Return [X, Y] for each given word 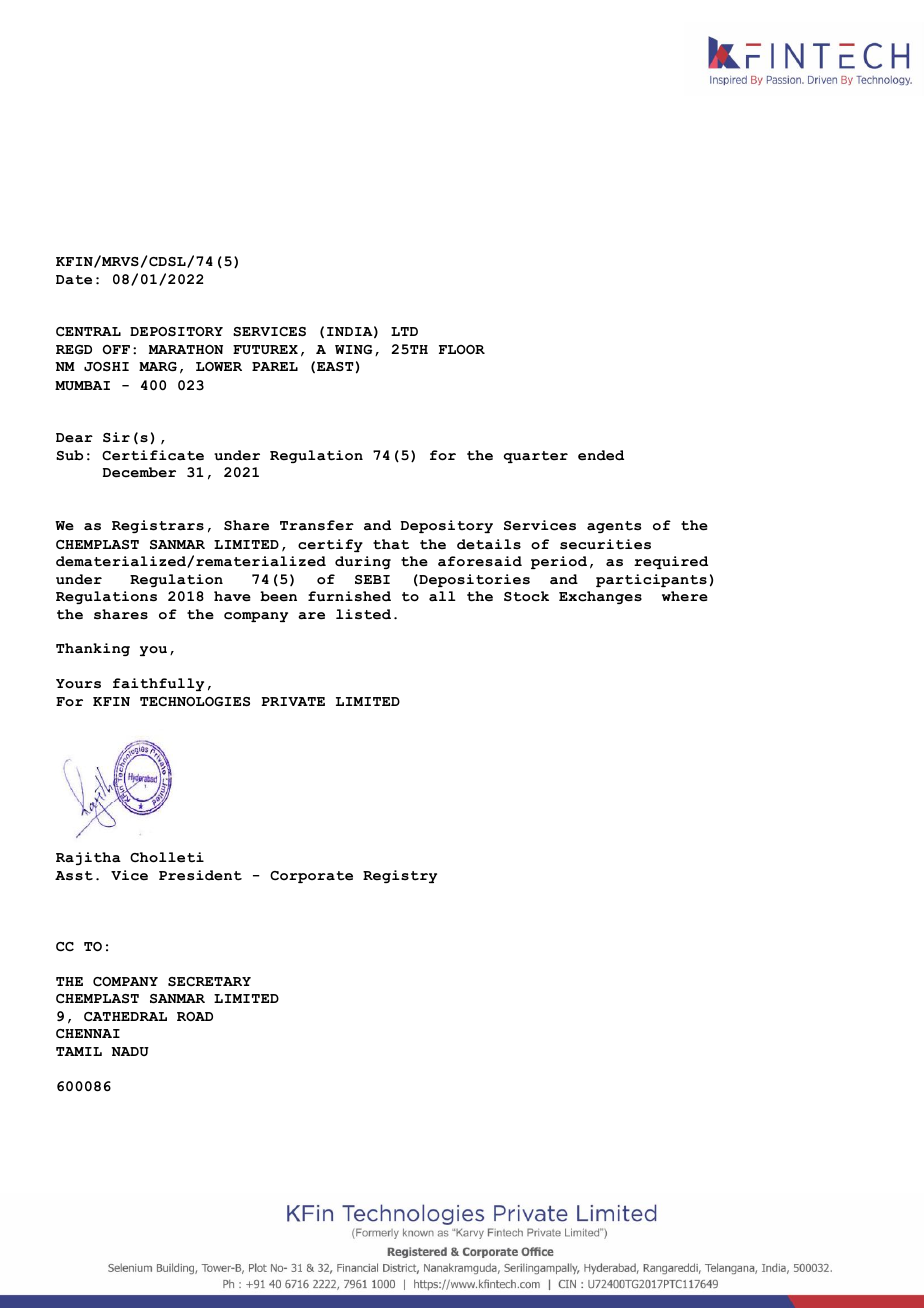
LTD [404, 331]
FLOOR [462, 350]
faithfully [158, 684]
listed [363, 614]
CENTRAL [88, 331]
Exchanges [600, 597]
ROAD [195, 1016]
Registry [400, 876]
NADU [130, 1051]
